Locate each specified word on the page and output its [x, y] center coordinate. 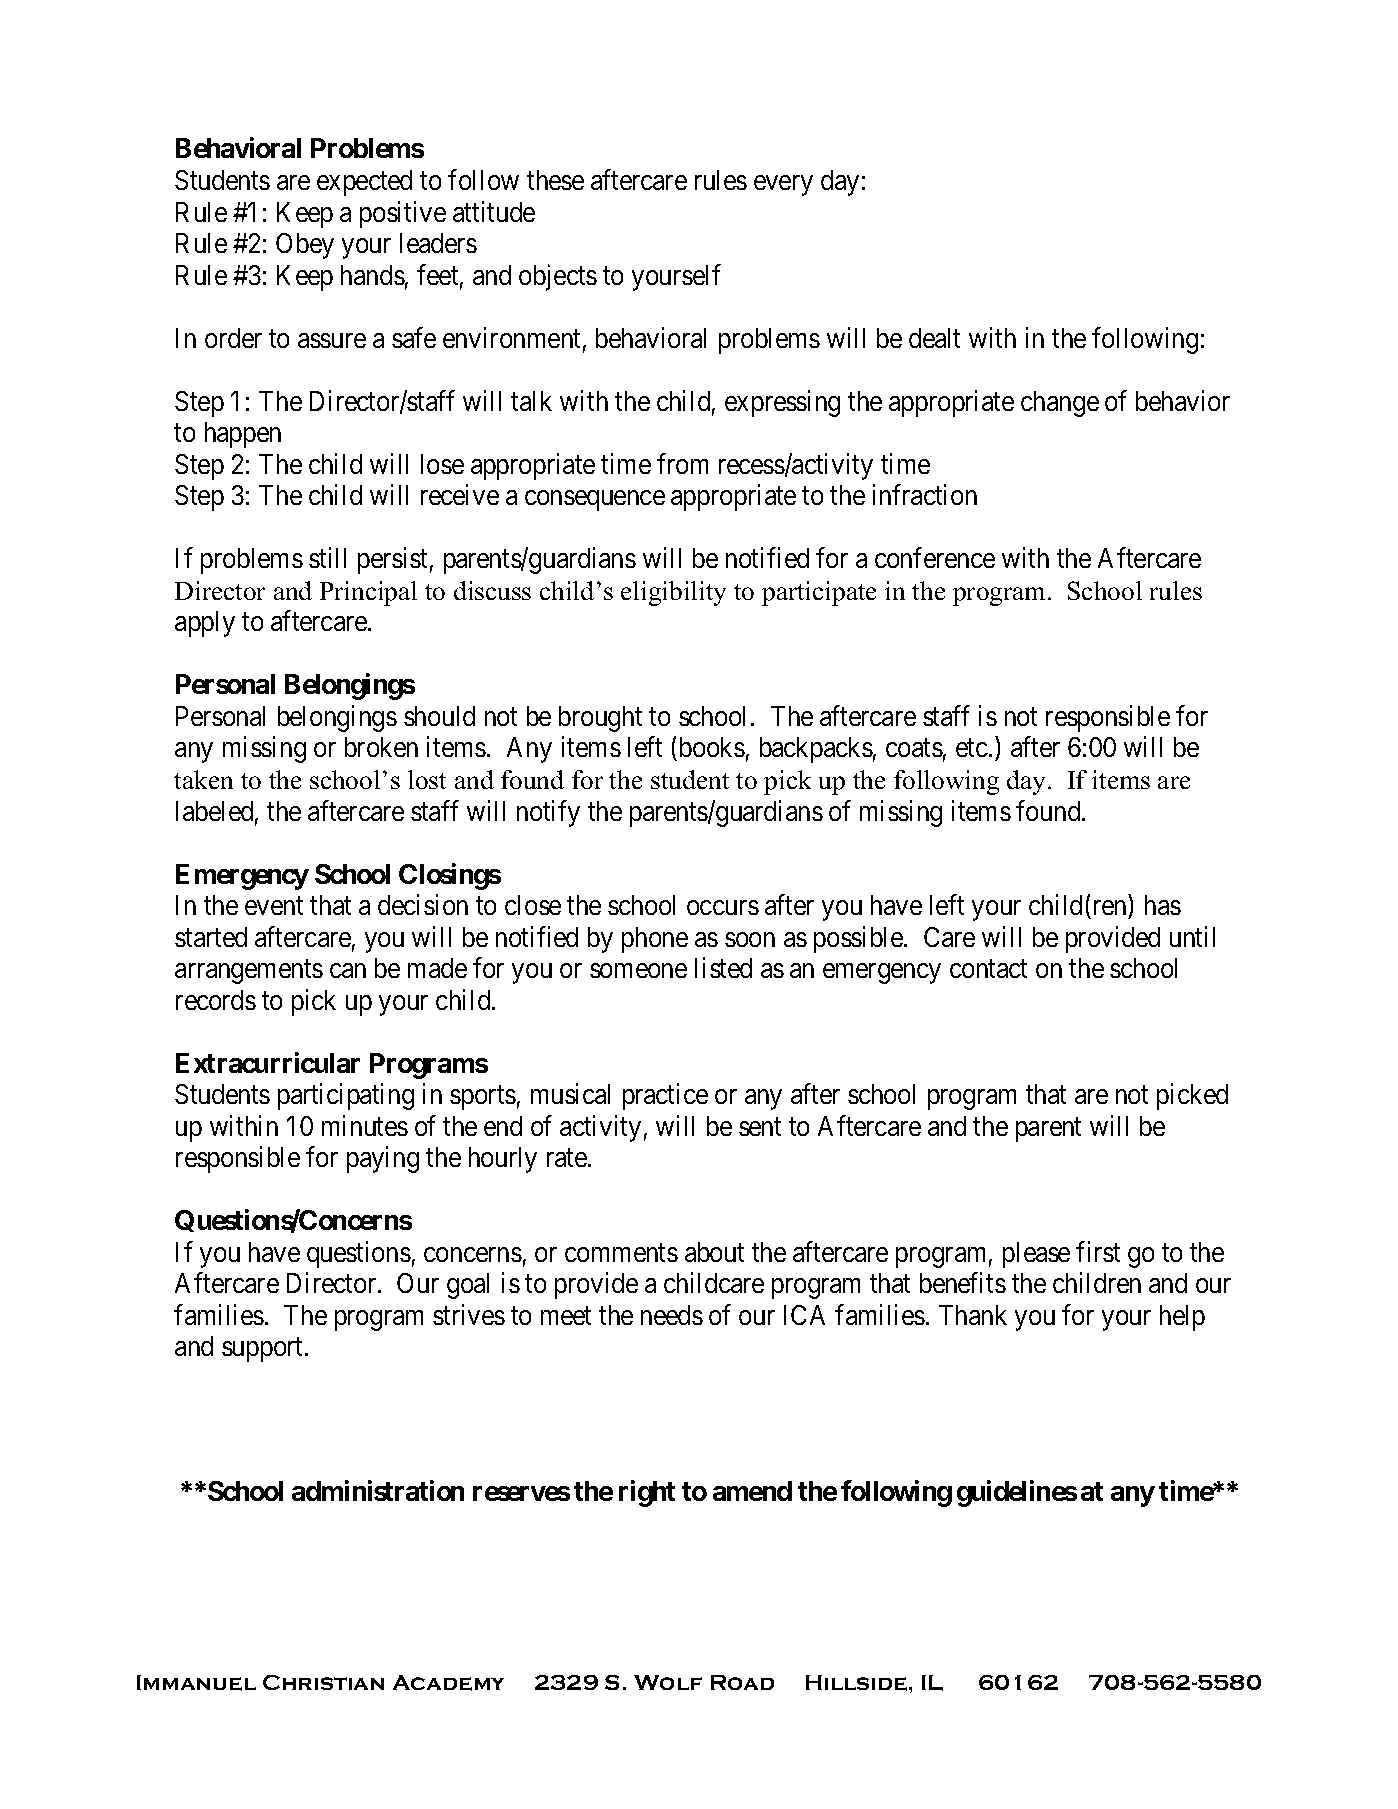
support [264, 1350]
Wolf [668, 1682]
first [1098, 1251]
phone [655, 940]
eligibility [673, 593]
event [274, 906]
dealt [934, 338]
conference [935, 558]
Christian [323, 1682]
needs [672, 1315]
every [783, 185]
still [327, 558]
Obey [305, 246]
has [1163, 905]
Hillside [856, 1683]
